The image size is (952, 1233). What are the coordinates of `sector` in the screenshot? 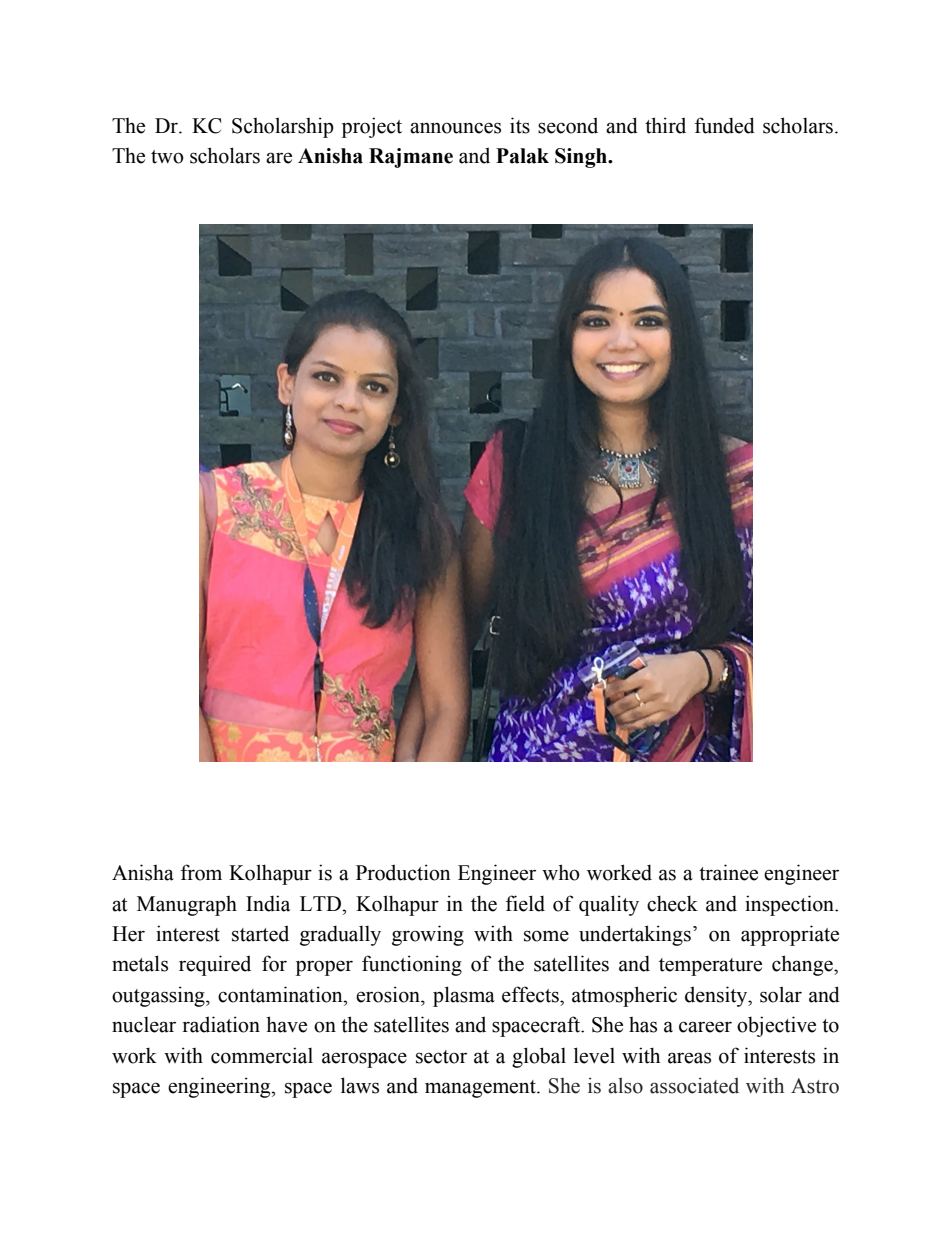 It's located at (441, 1057).
